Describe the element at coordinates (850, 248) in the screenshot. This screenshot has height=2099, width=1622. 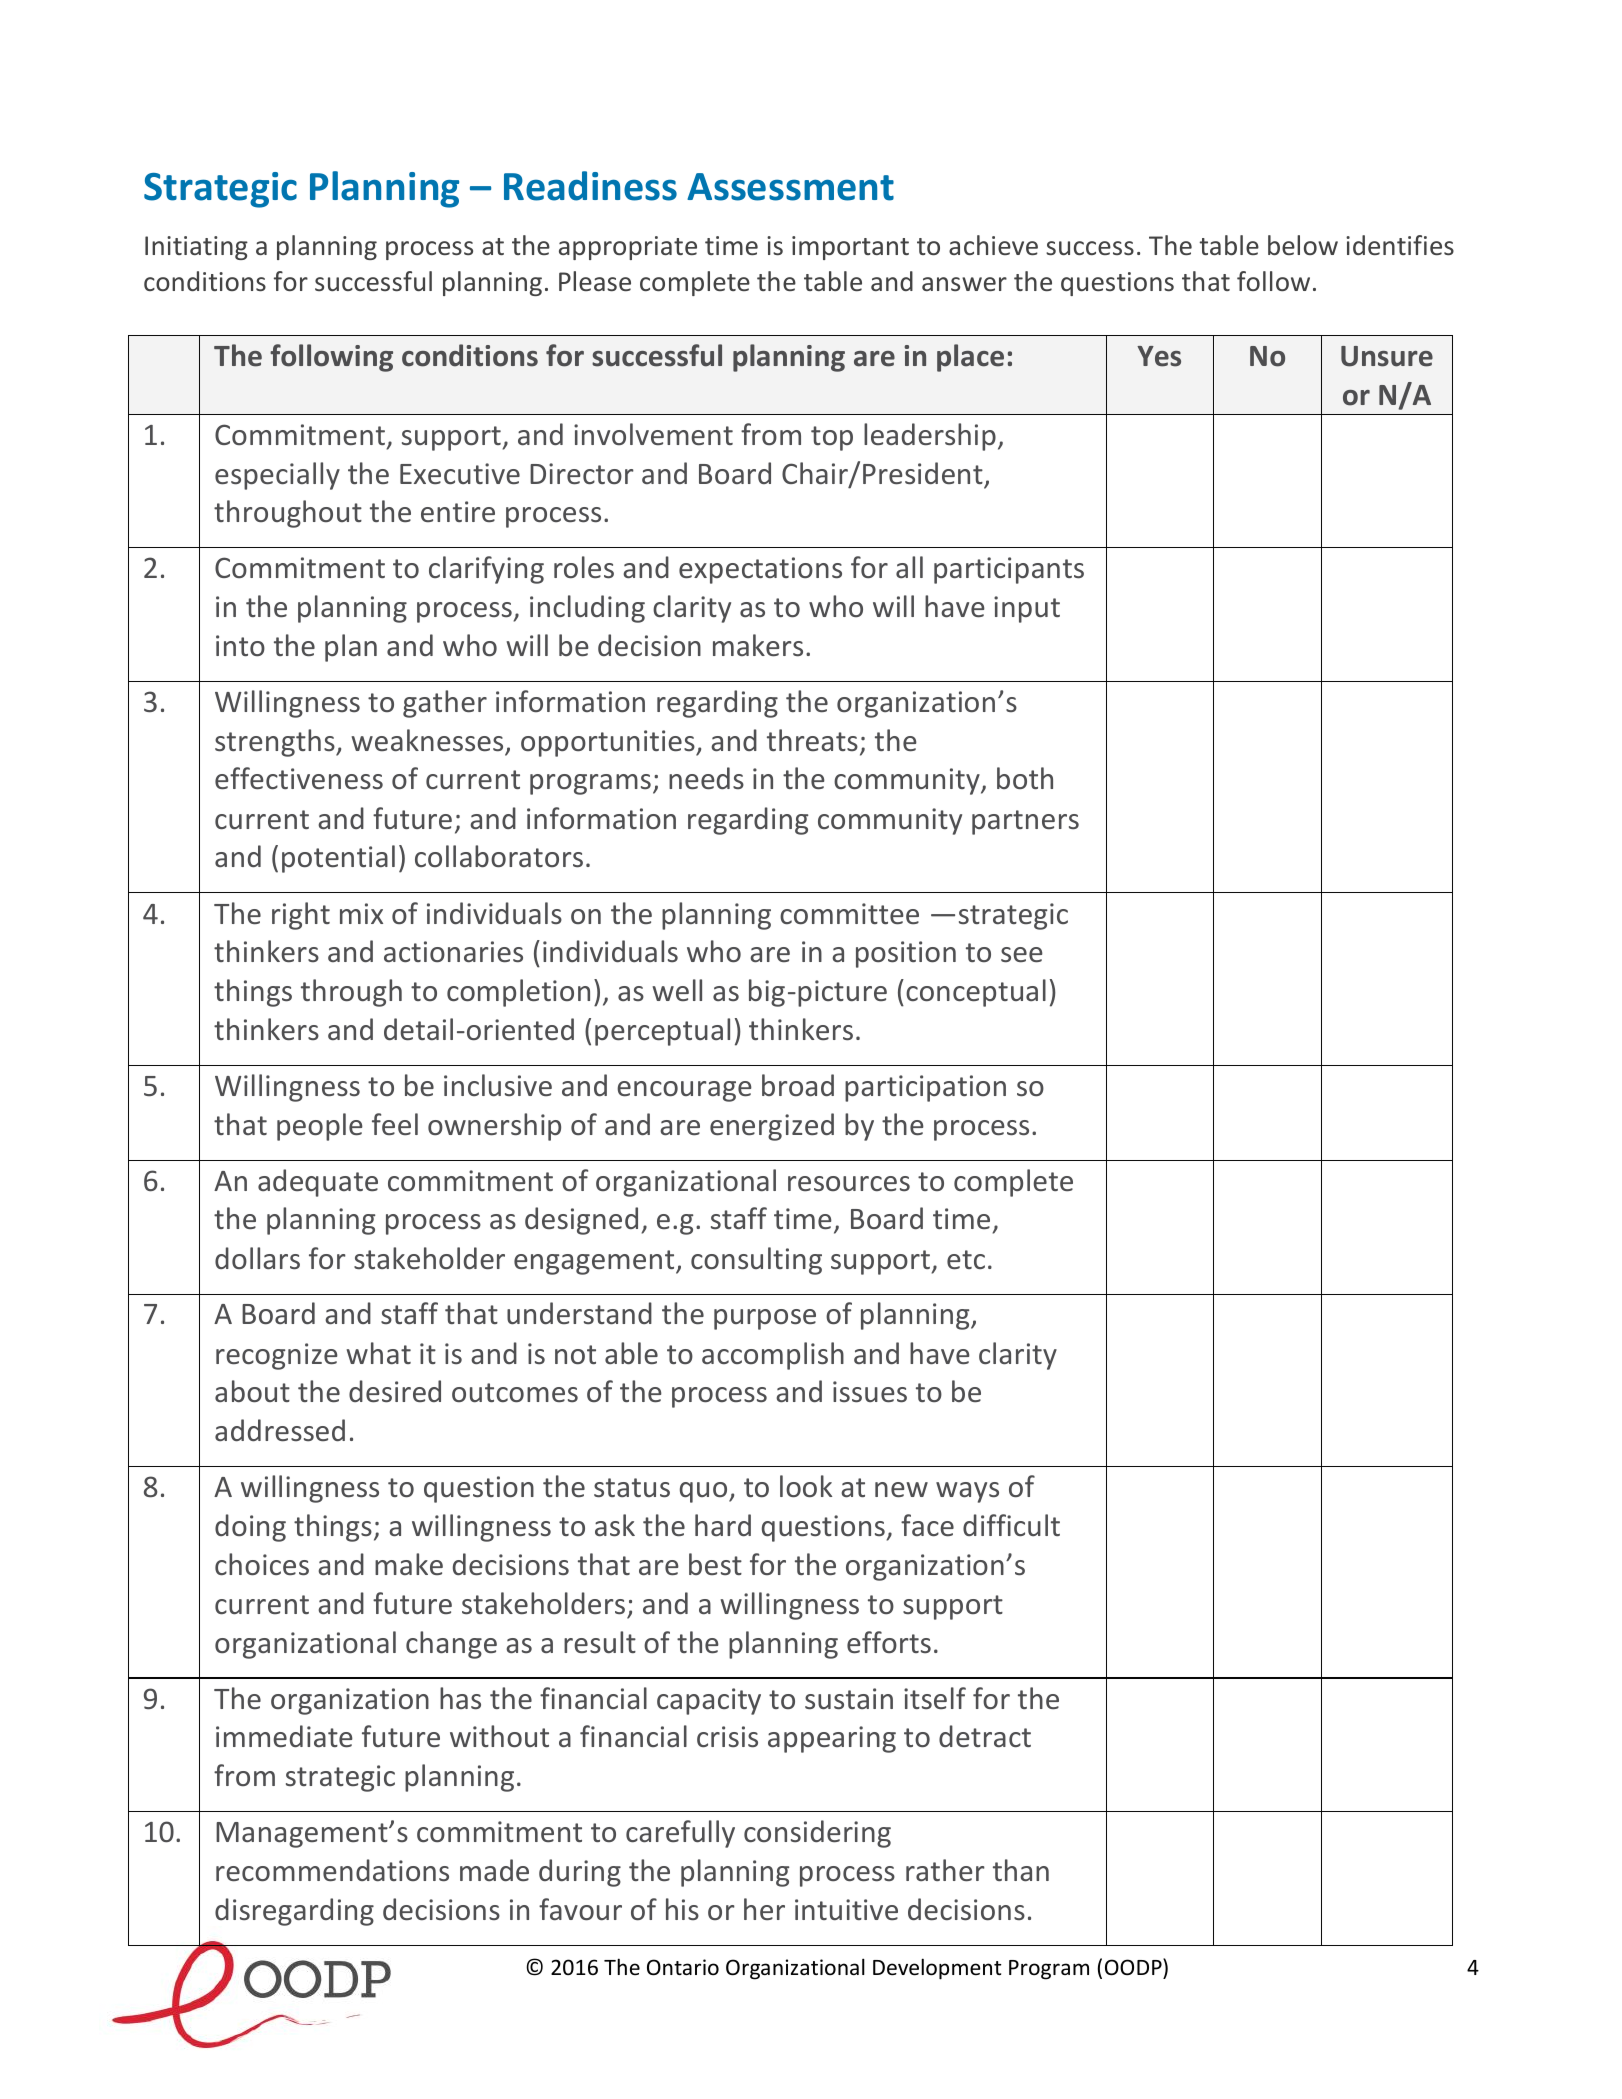
I see `important` at that location.
